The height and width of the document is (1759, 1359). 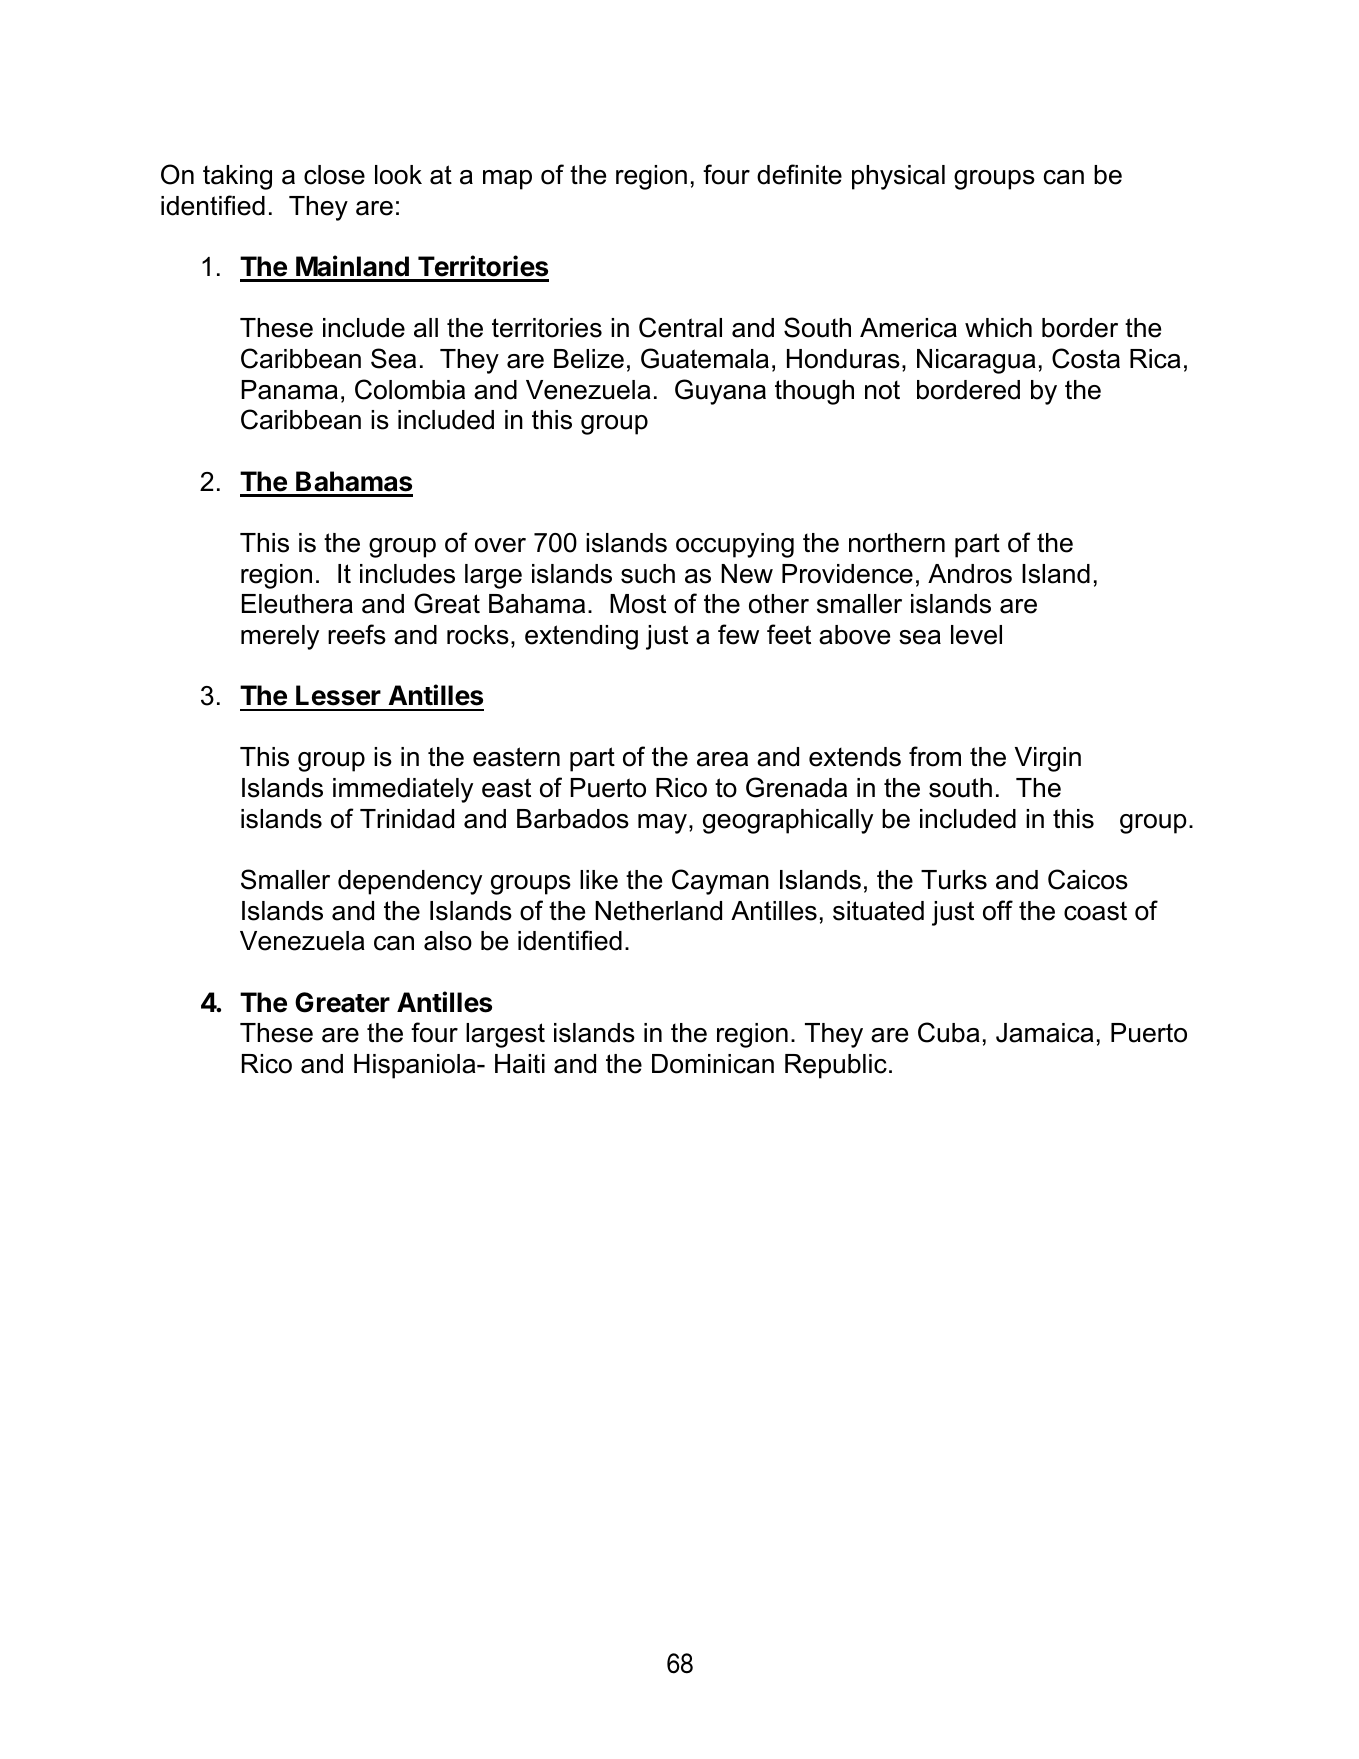 What do you see at coordinates (898, 177) in the document?
I see `physical` at bounding box center [898, 177].
